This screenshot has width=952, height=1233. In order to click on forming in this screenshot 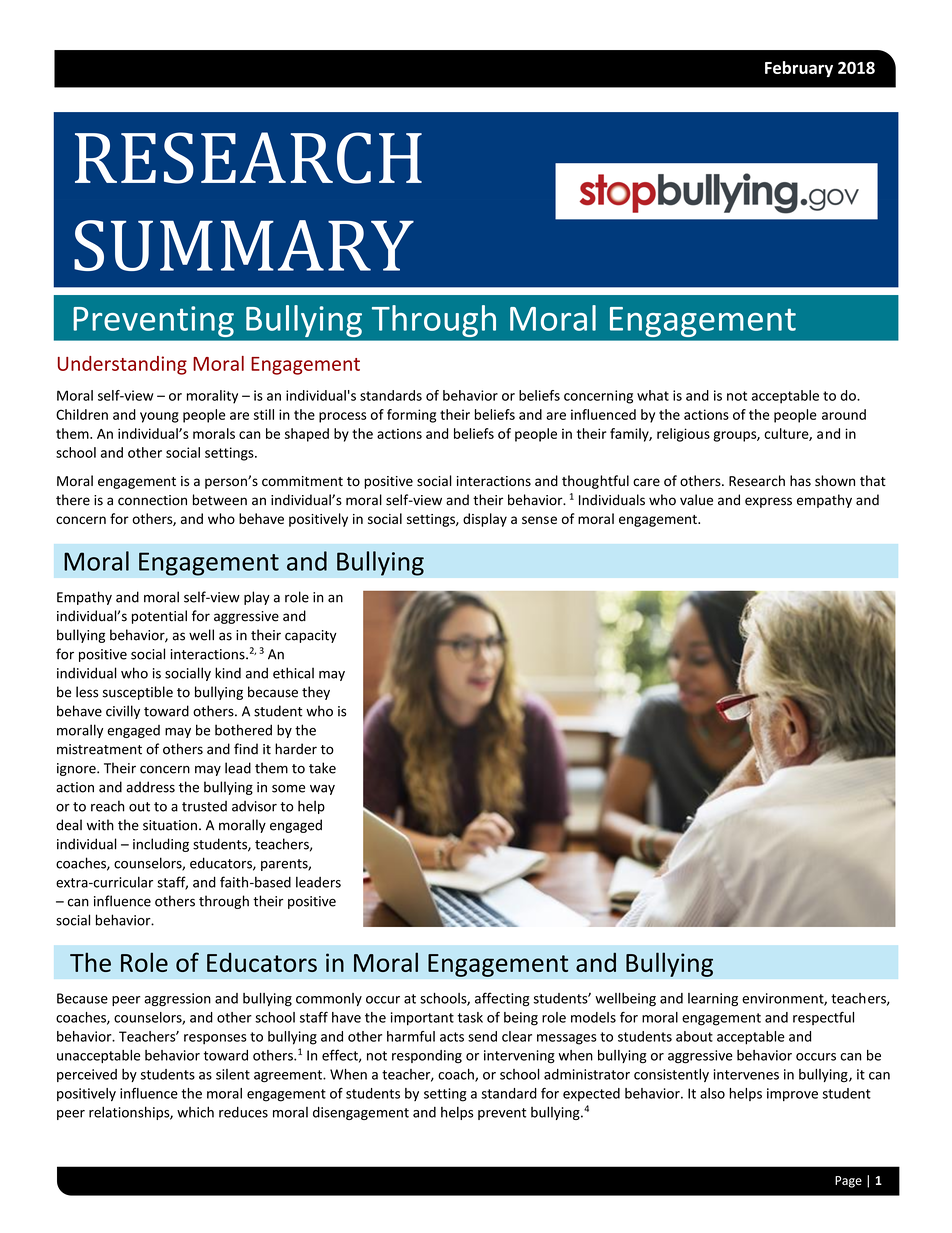, I will do `click(411, 416)`.
